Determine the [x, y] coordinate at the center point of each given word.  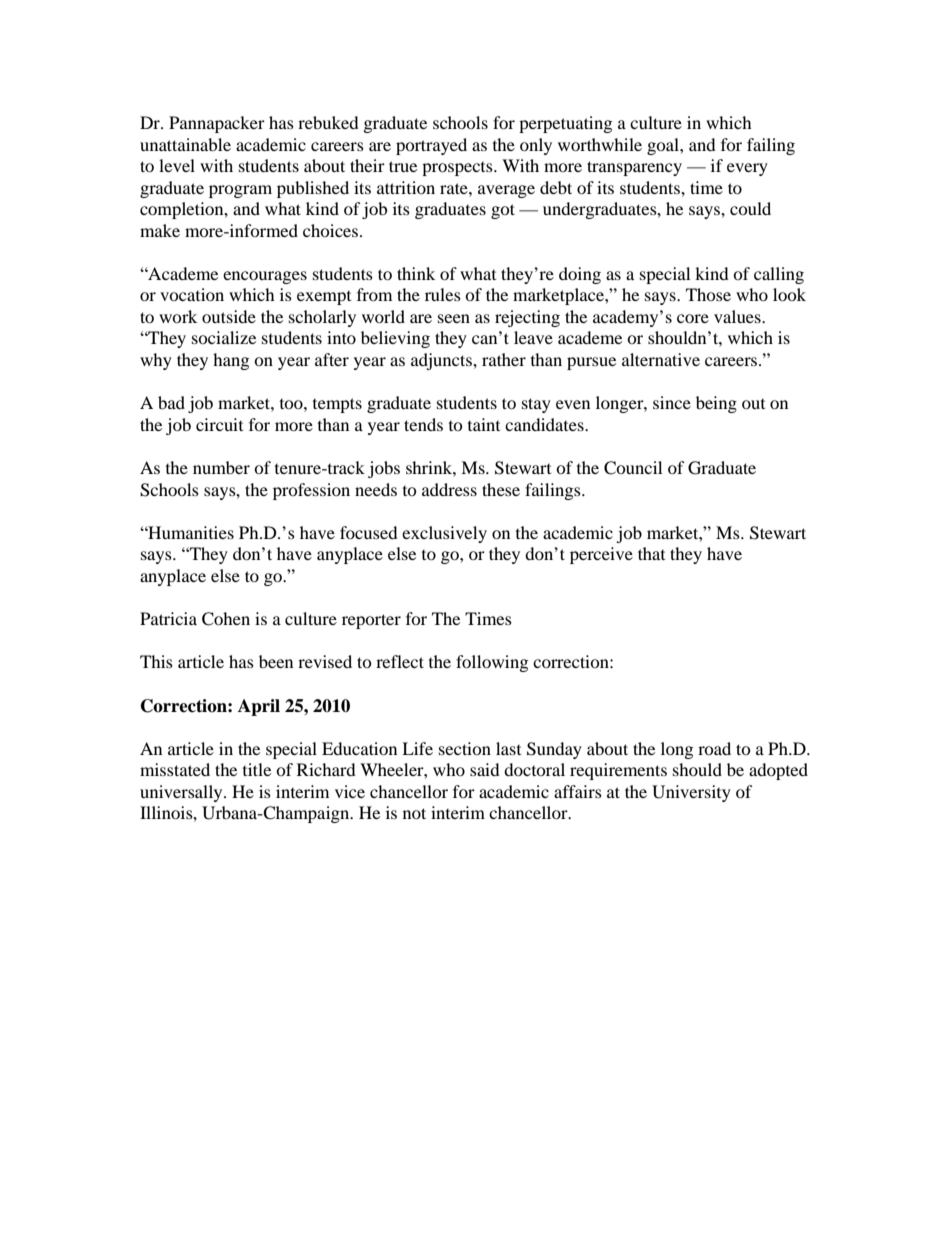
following [492, 663]
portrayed [431, 146]
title [257, 769]
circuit [219, 424]
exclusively [444, 534]
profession [311, 491]
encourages [265, 277]
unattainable [185, 144]
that [651, 553]
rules [443, 294]
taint [484, 424]
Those [708, 294]
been [276, 661]
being [716, 404]
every [747, 169]
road [714, 748]
